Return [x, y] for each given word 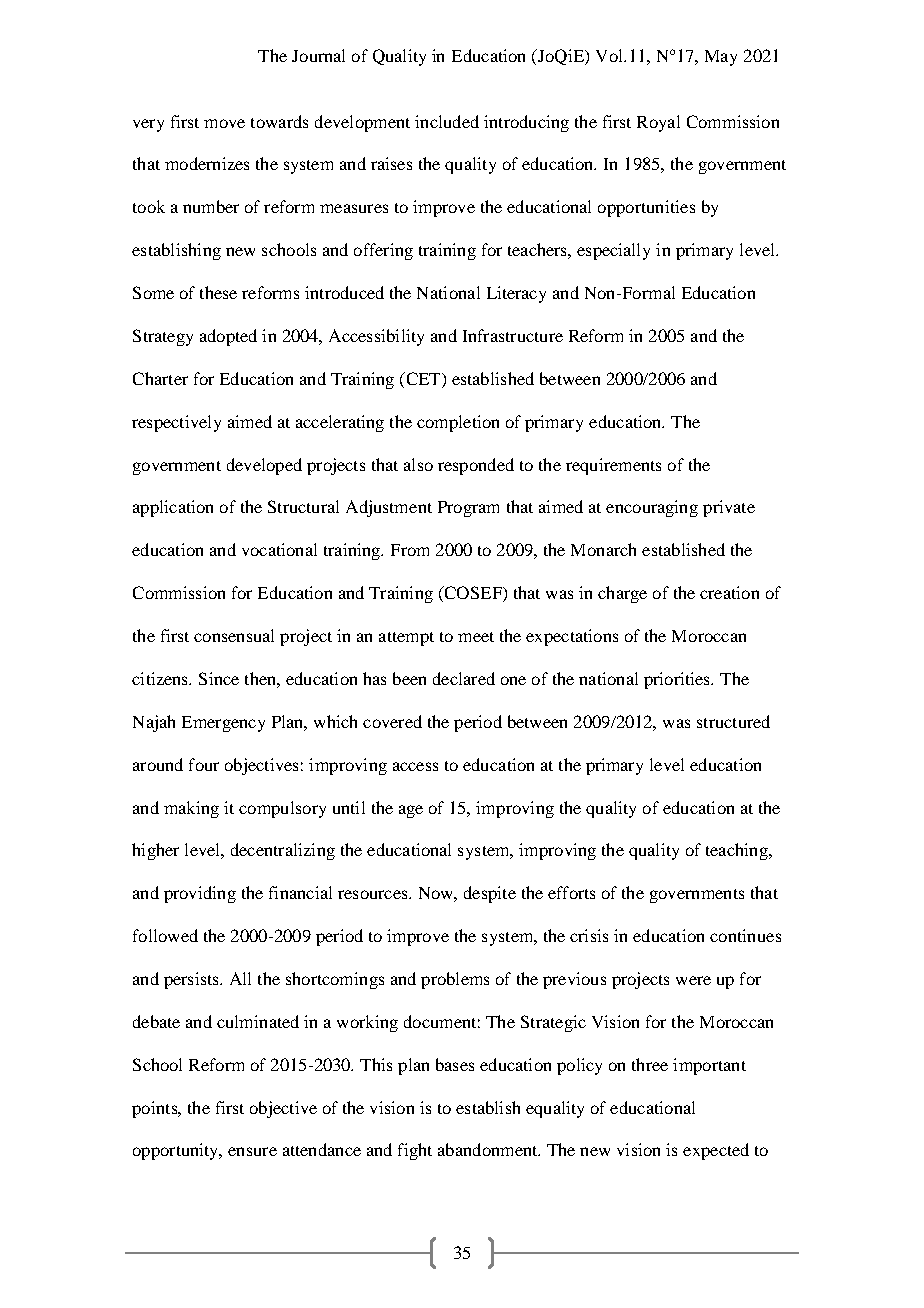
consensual [234, 635]
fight [415, 1151]
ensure [252, 1151]
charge [622, 594]
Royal [658, 123]
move [224, 123]
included [447, 121]
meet [476, 637]
